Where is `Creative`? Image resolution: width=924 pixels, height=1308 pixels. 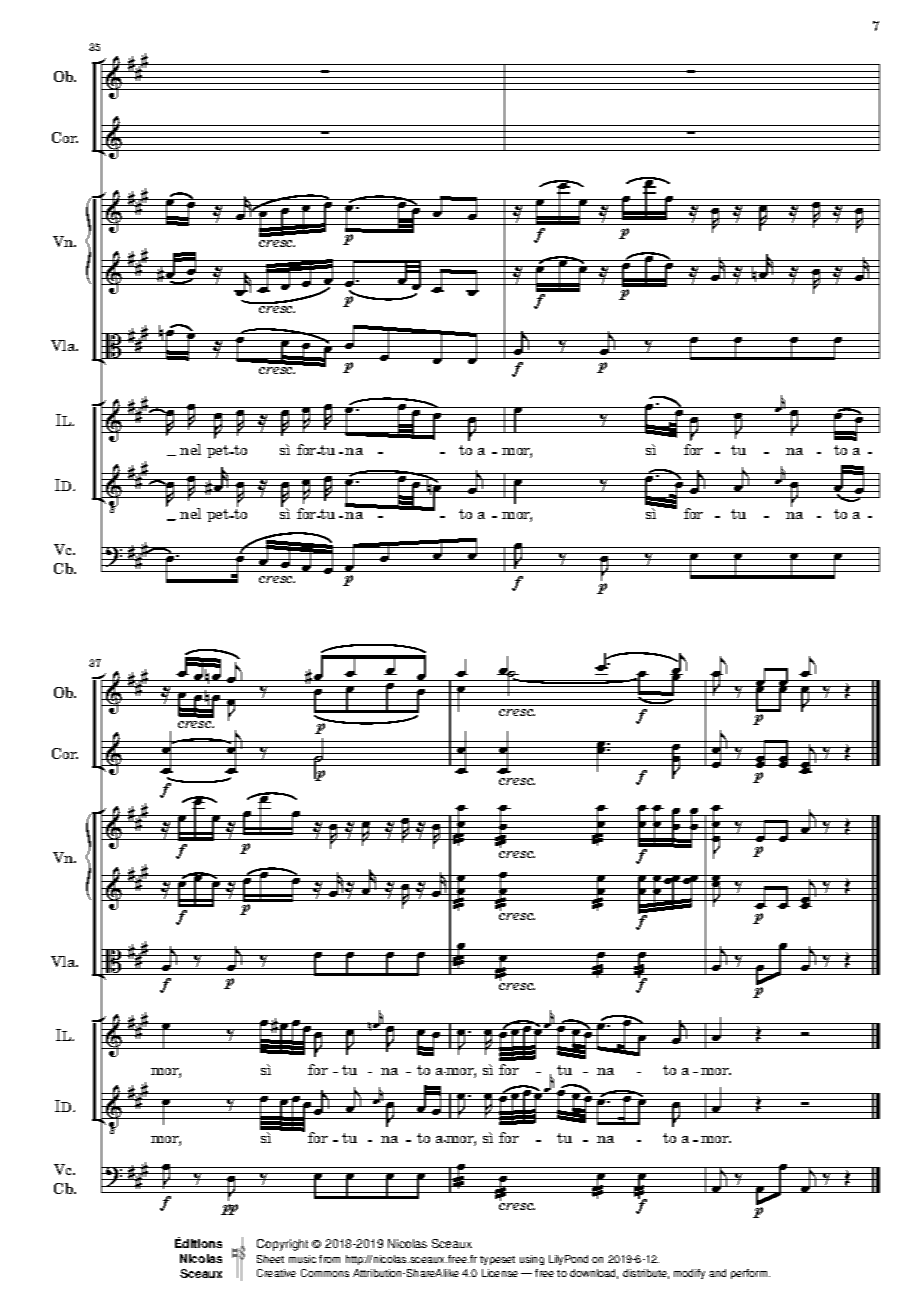
Creative is located at coordinates (276, 1273).
